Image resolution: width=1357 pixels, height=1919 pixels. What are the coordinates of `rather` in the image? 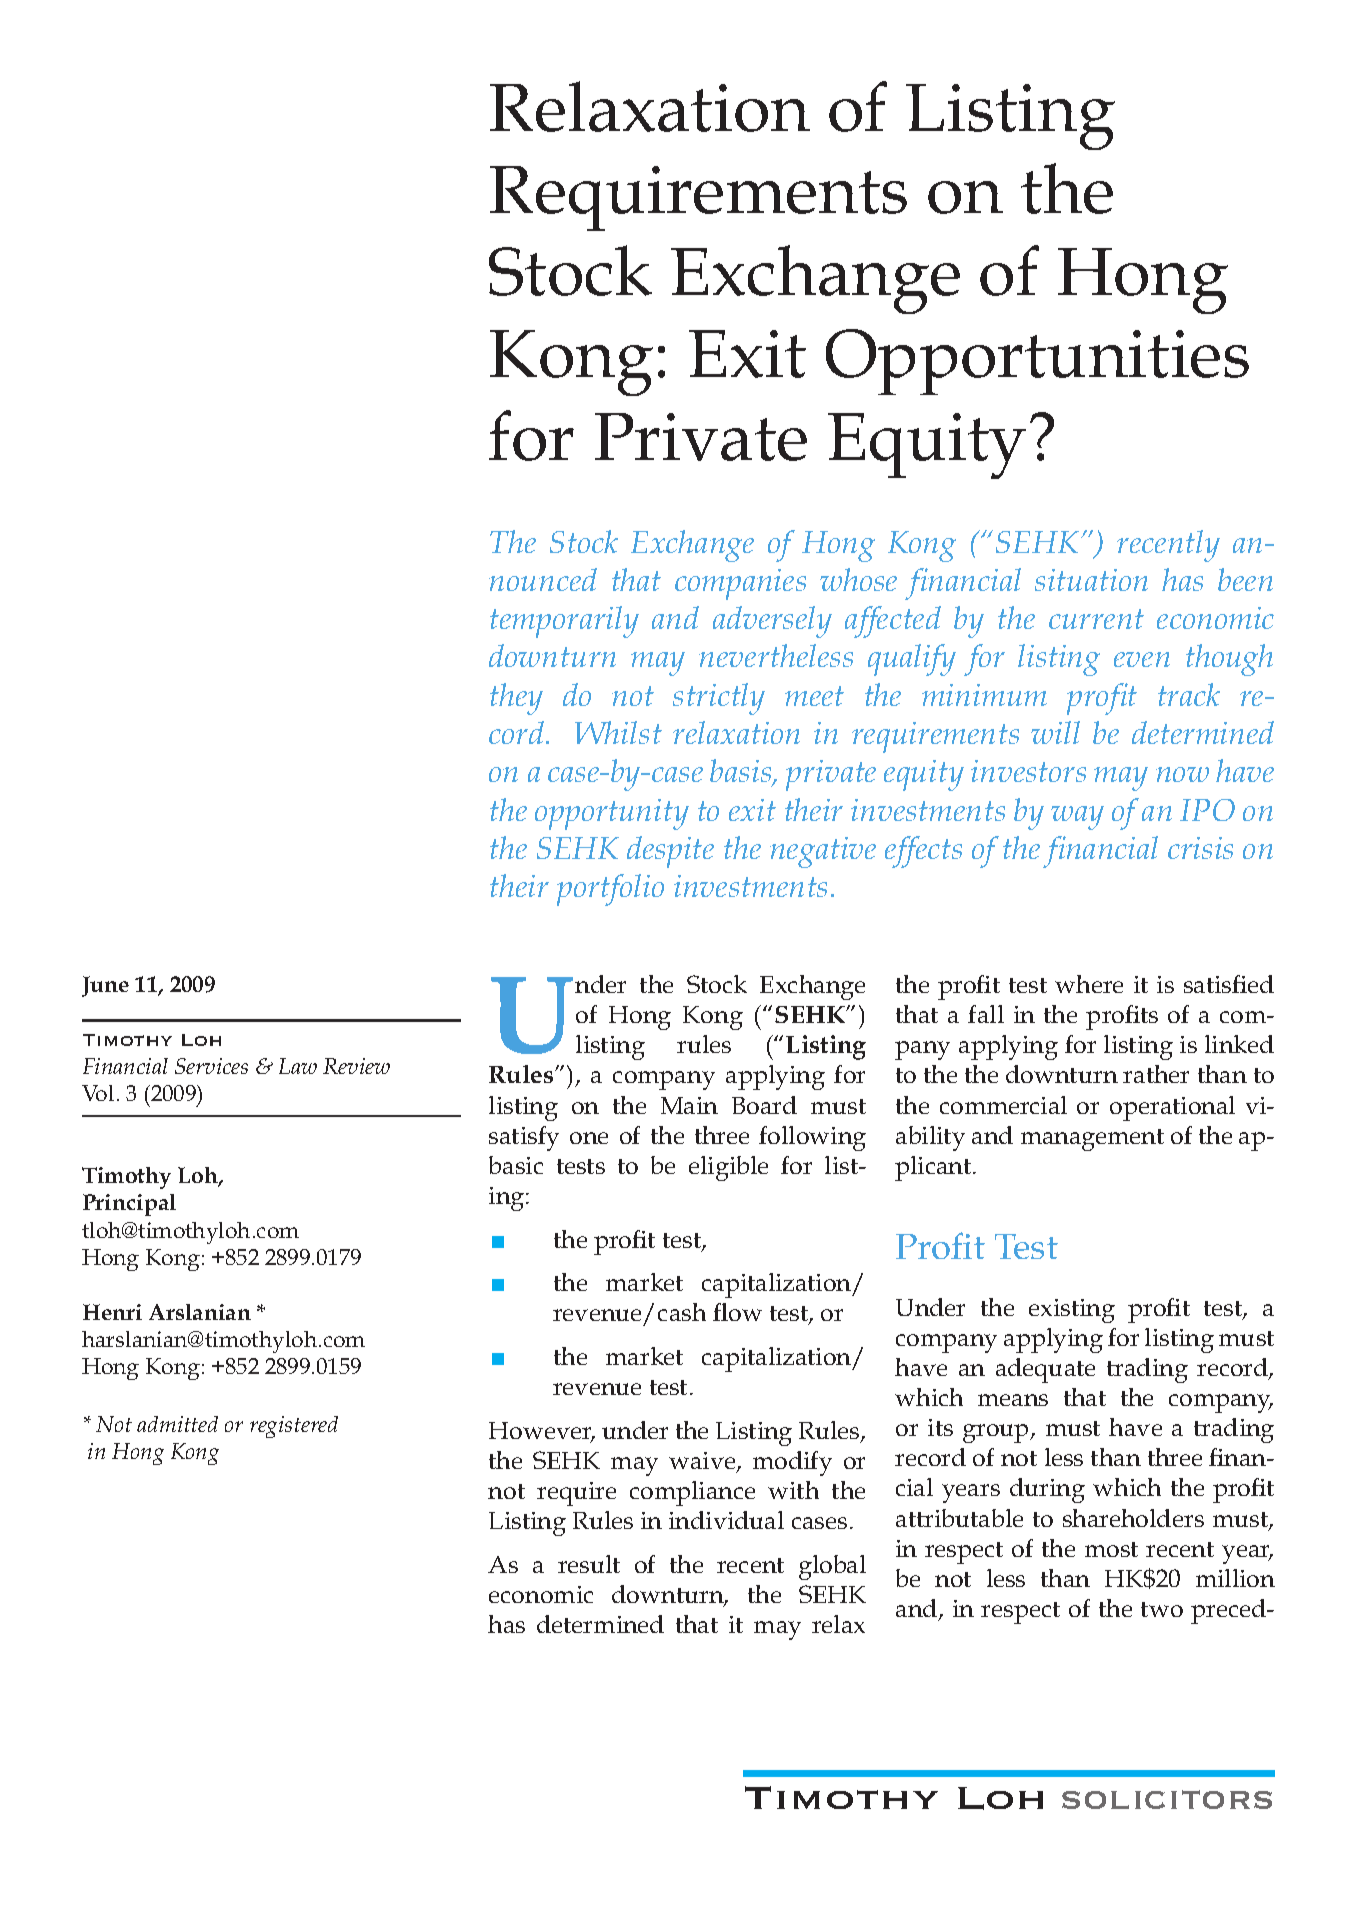 It's located at (1156, 1074).
